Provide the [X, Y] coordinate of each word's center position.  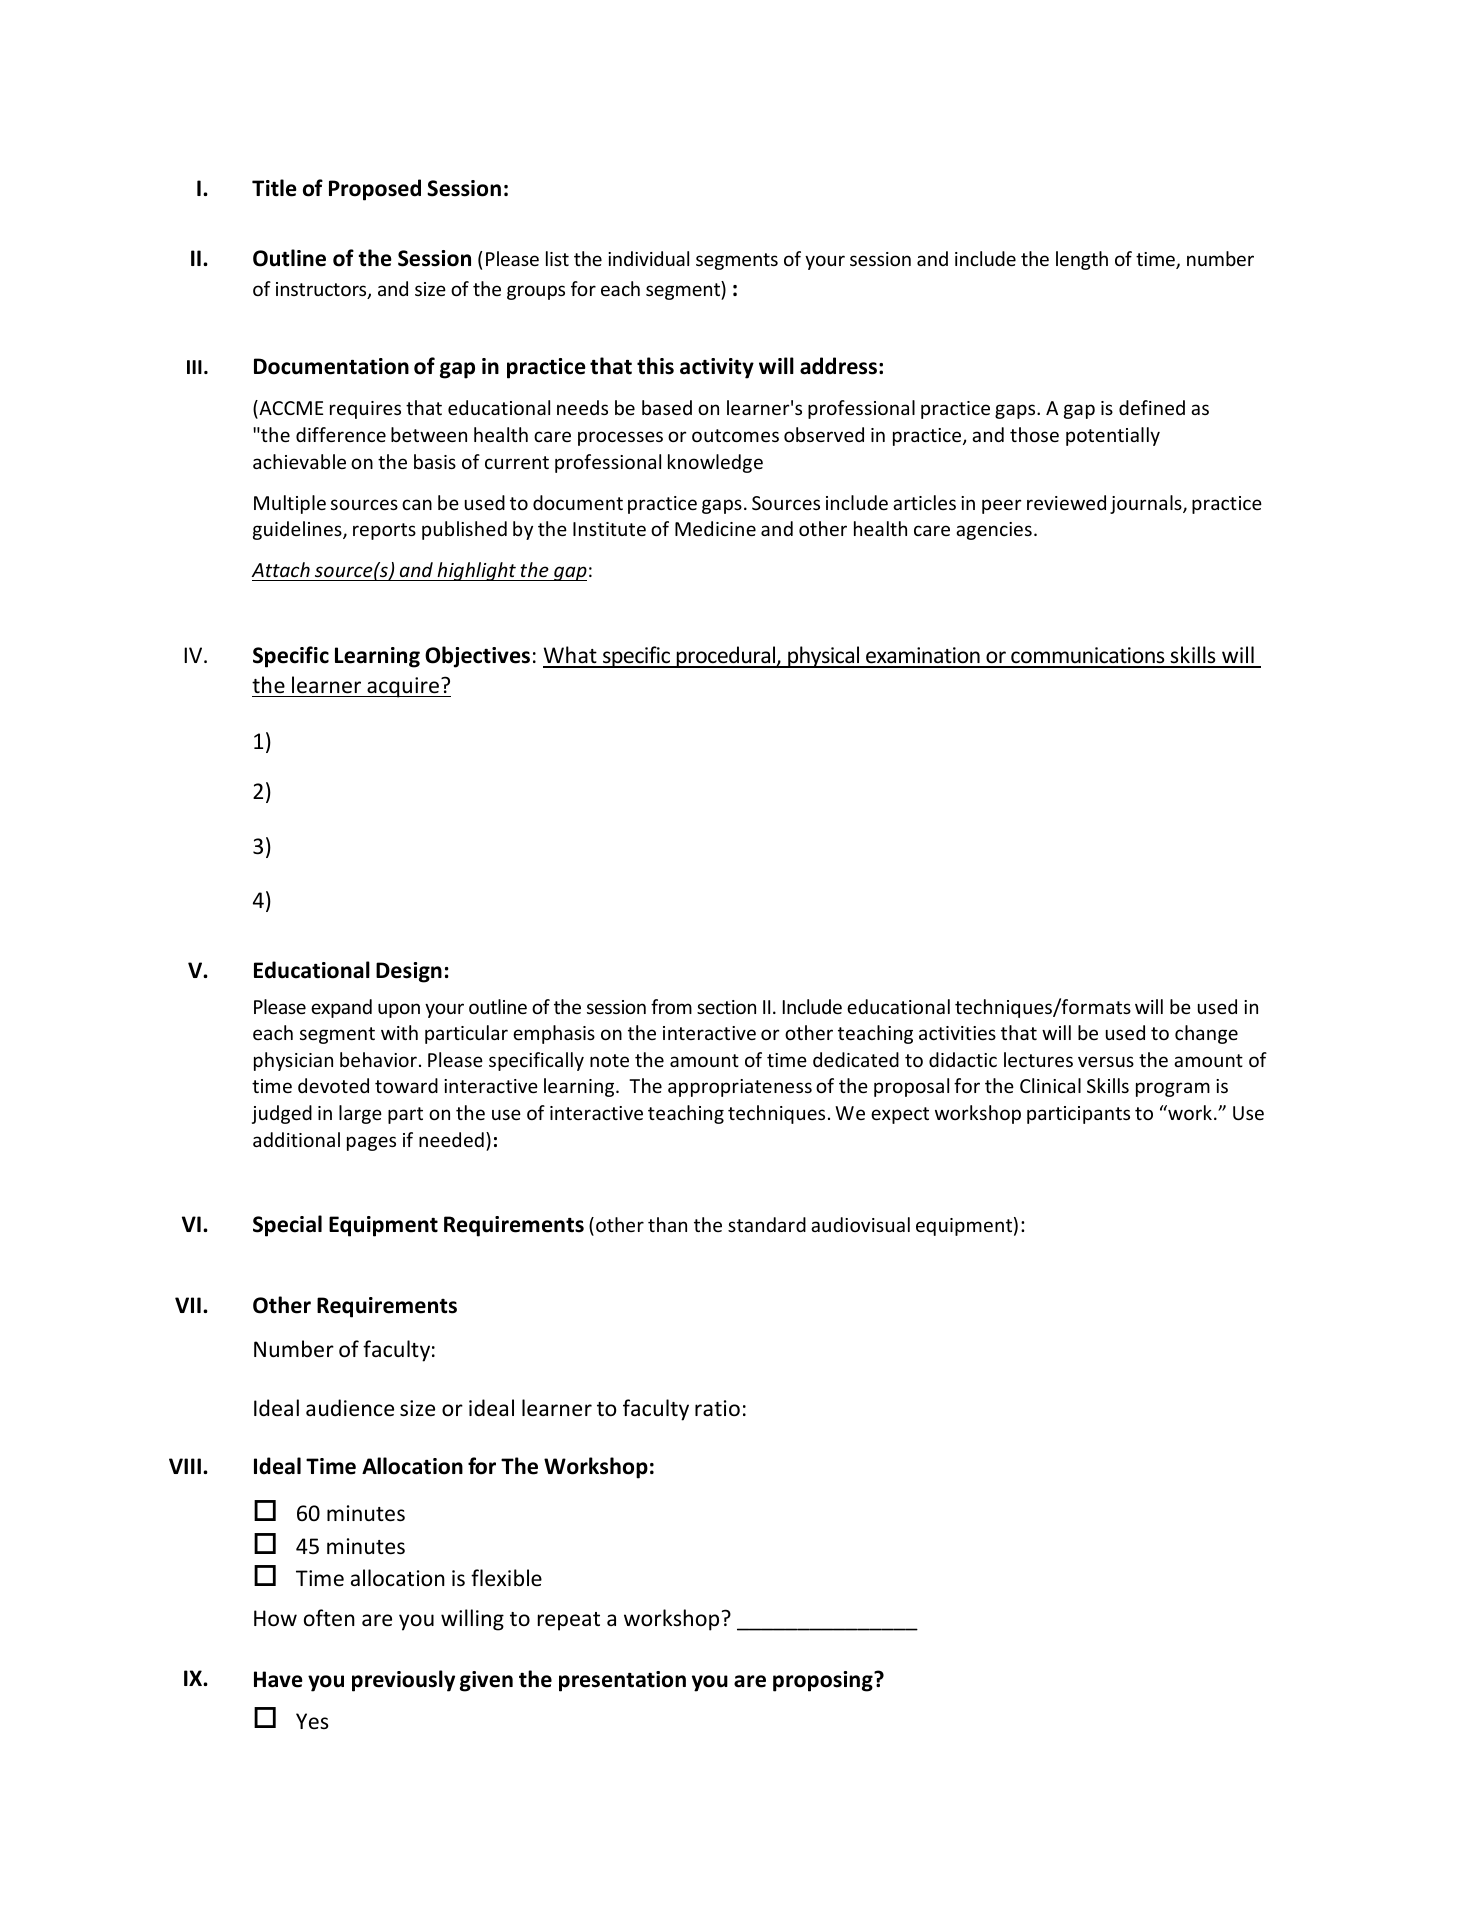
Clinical [1050, 1085]
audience [350, 1408]
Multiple [290, 504]
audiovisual [860, 1224]
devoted [333, 1085]
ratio [717, 1408]
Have [278, 1679]
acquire [403, 687]
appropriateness [740, 1088]
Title [274, 188]
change [1206, 1034]
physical [824, 657]
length [1082, 260]
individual [648, 258]
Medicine [715, 528]
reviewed [1066, 502]
